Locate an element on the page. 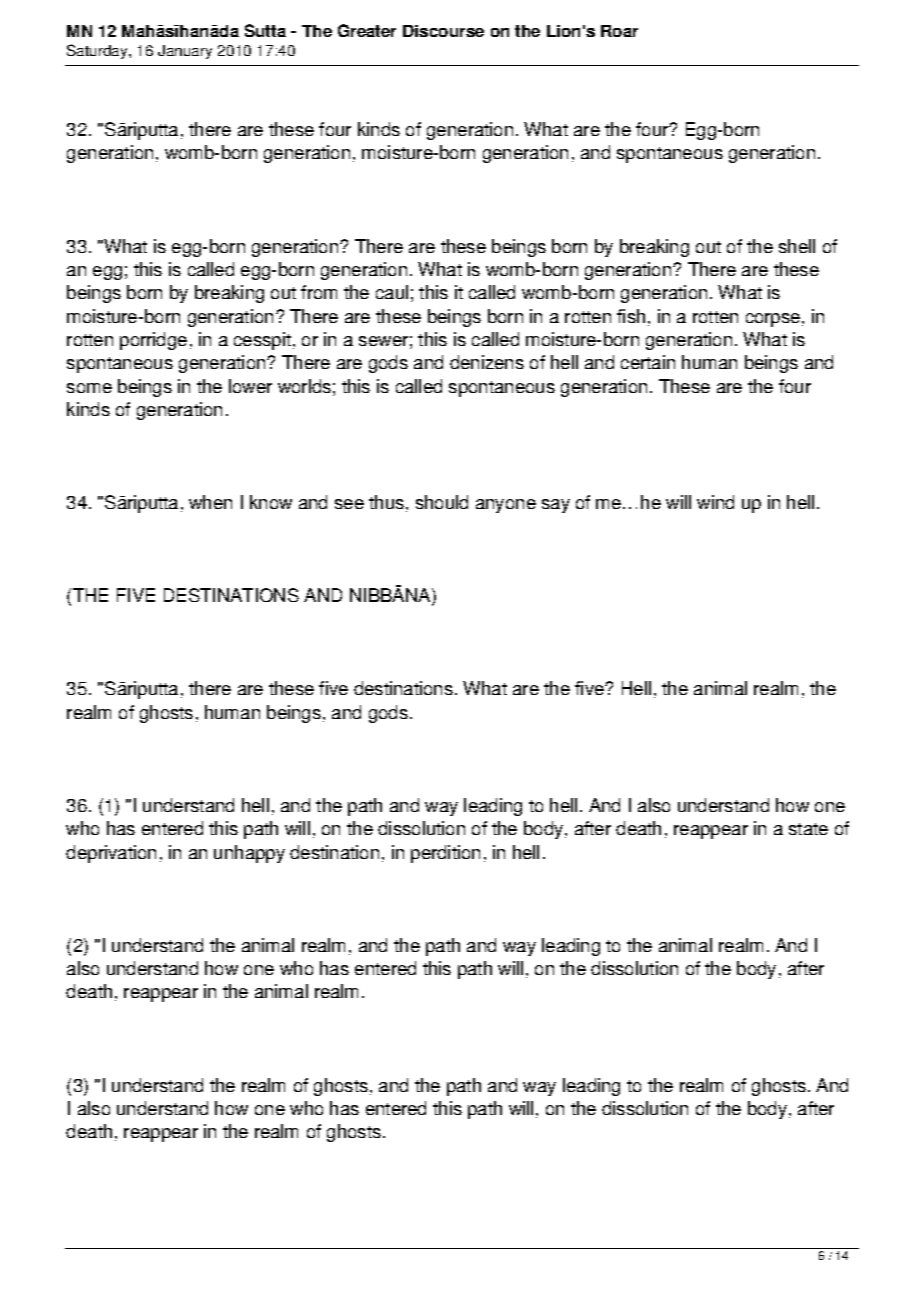 This document has width=924, height=1308. January is located at coordinates (185, 52).
